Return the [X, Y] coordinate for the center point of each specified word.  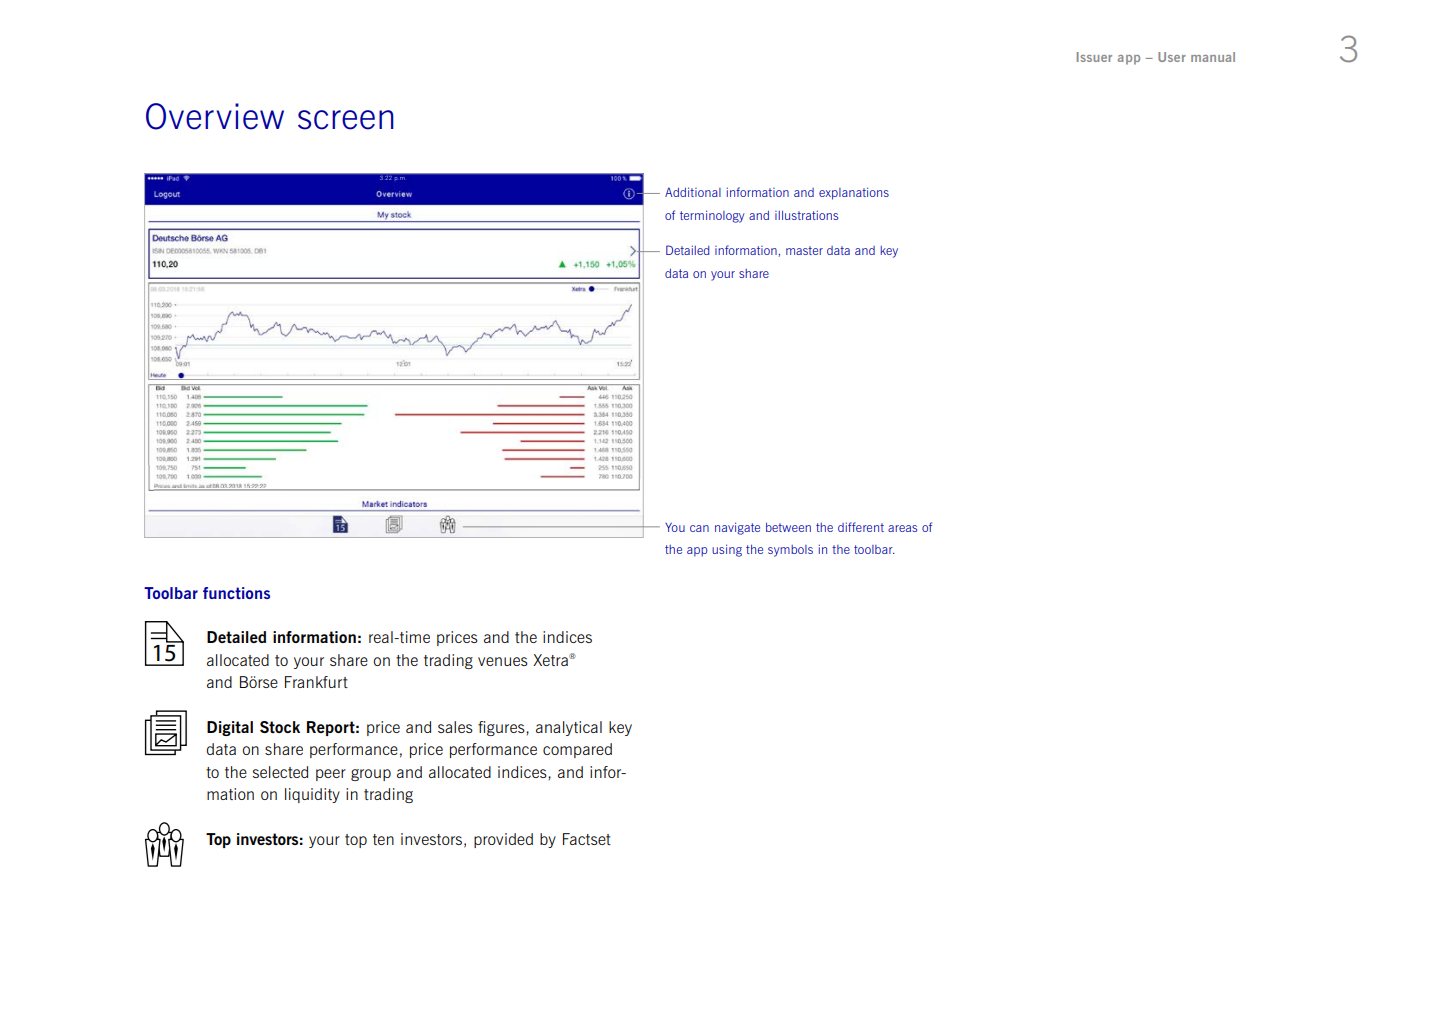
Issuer [1094, 57]
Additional [693, 192]
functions [236, 593]
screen [346, 120]
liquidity [312, 795]
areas [902, 528]
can [699, 528]
